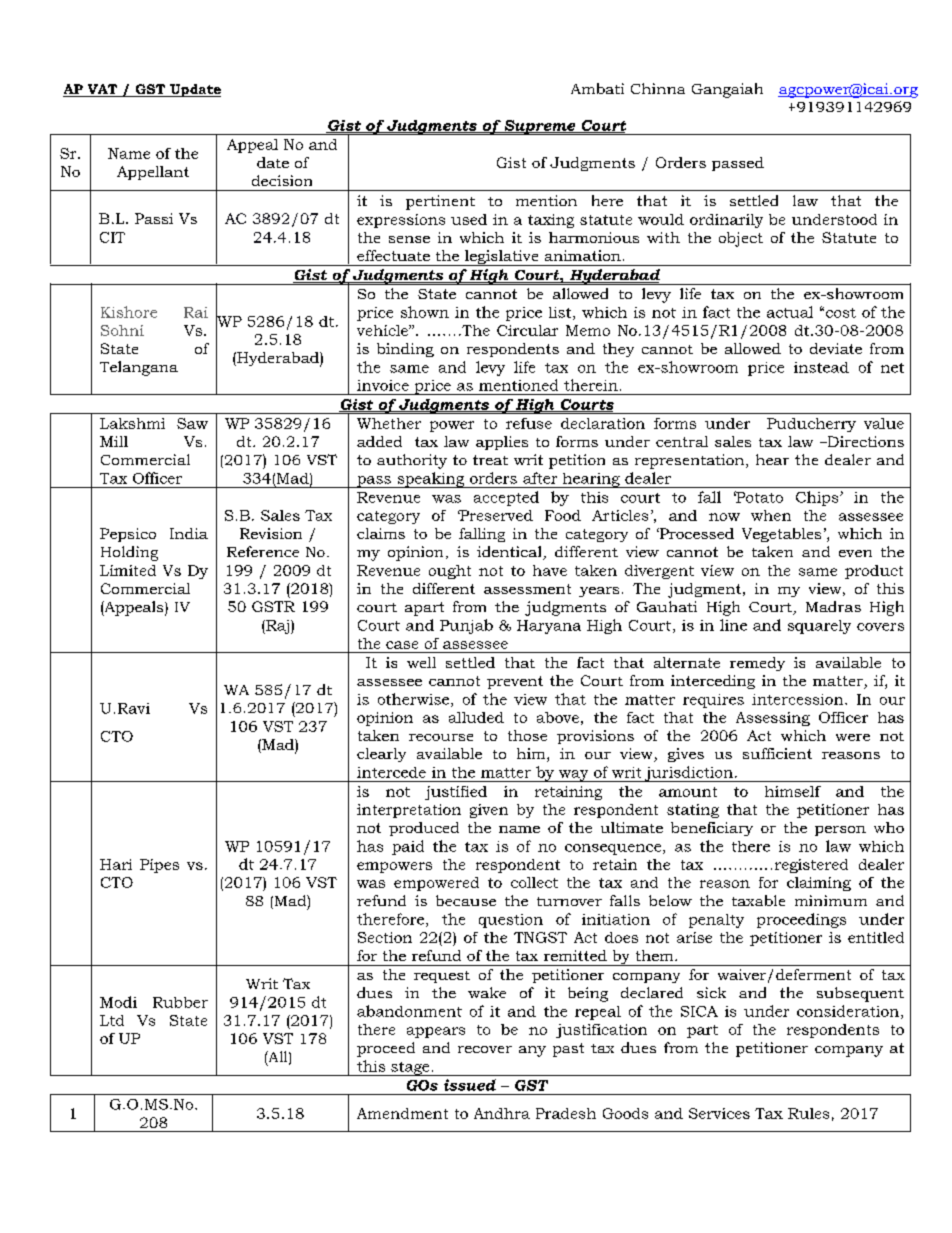 This screenshot has width=952, height=1233. What do you see at coordinates (527, 589) in the screenshot?
I see `assessment` at bounding box center [527, 589].
